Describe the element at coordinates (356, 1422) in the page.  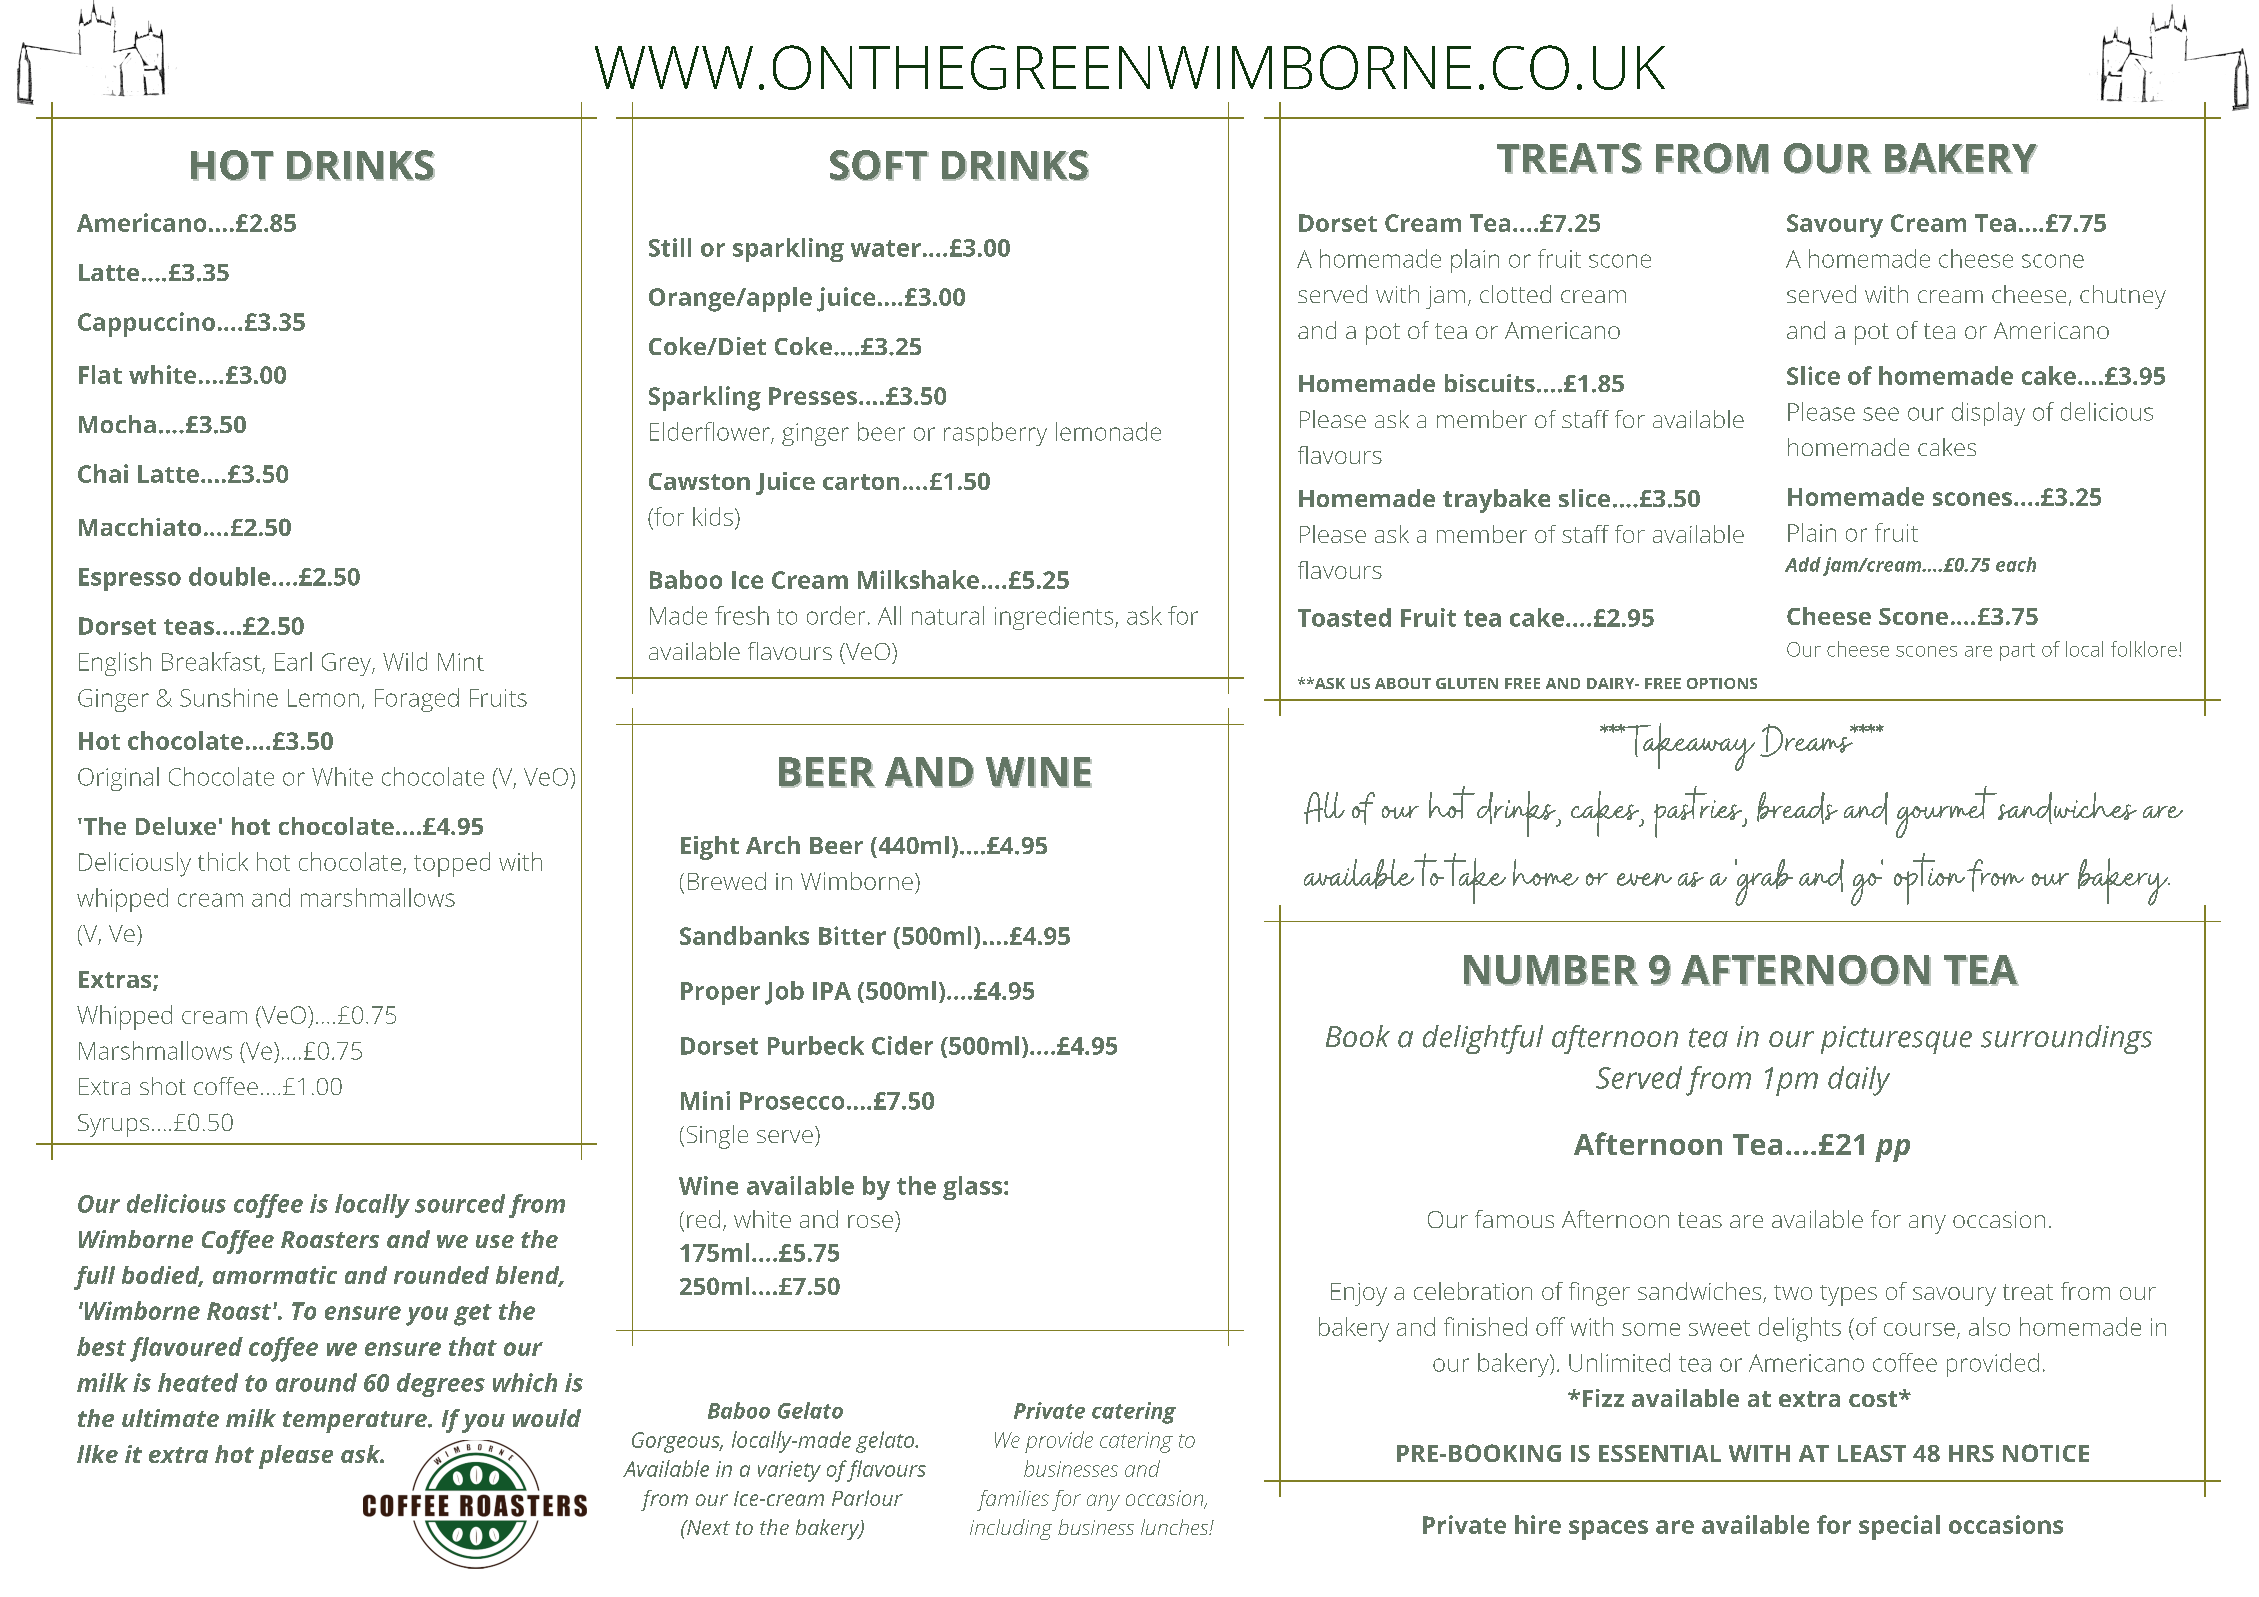
I see `temperature` at that location.
